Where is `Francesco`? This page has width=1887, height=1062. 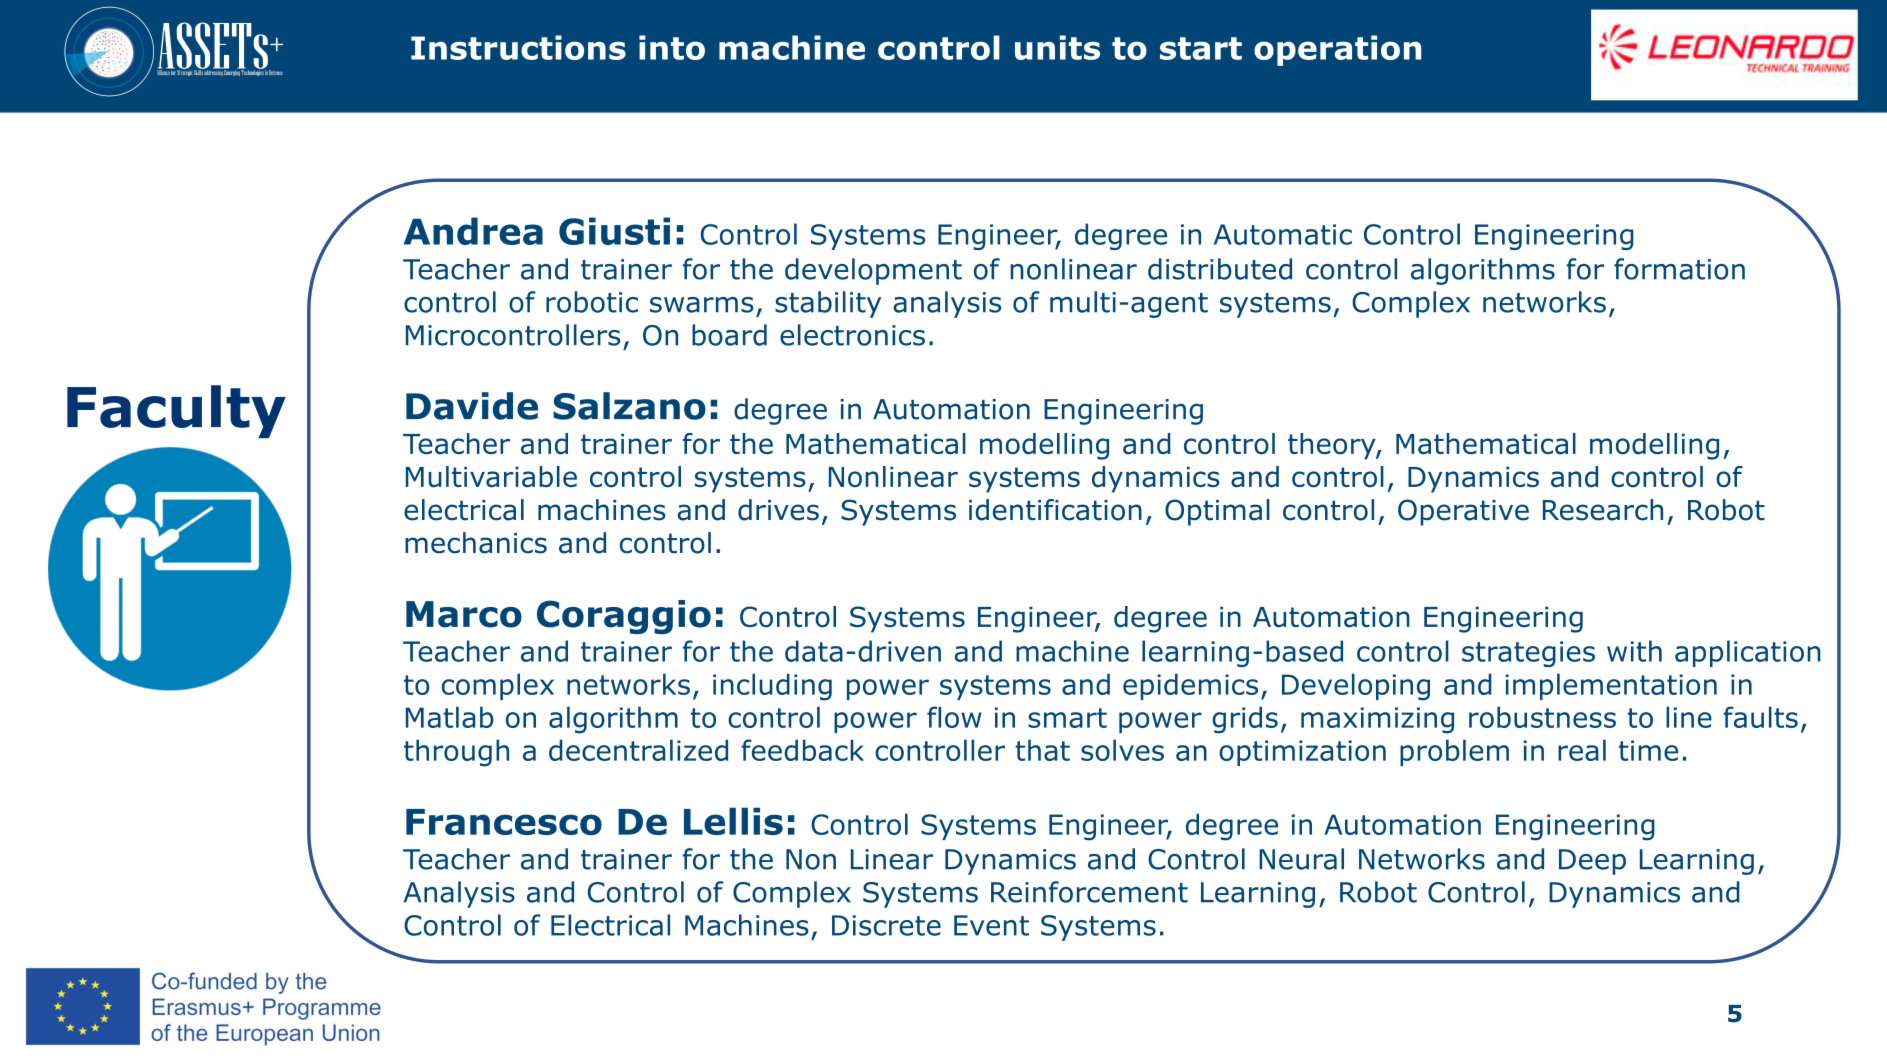
Francesco is located at coordinates (504, 822).
